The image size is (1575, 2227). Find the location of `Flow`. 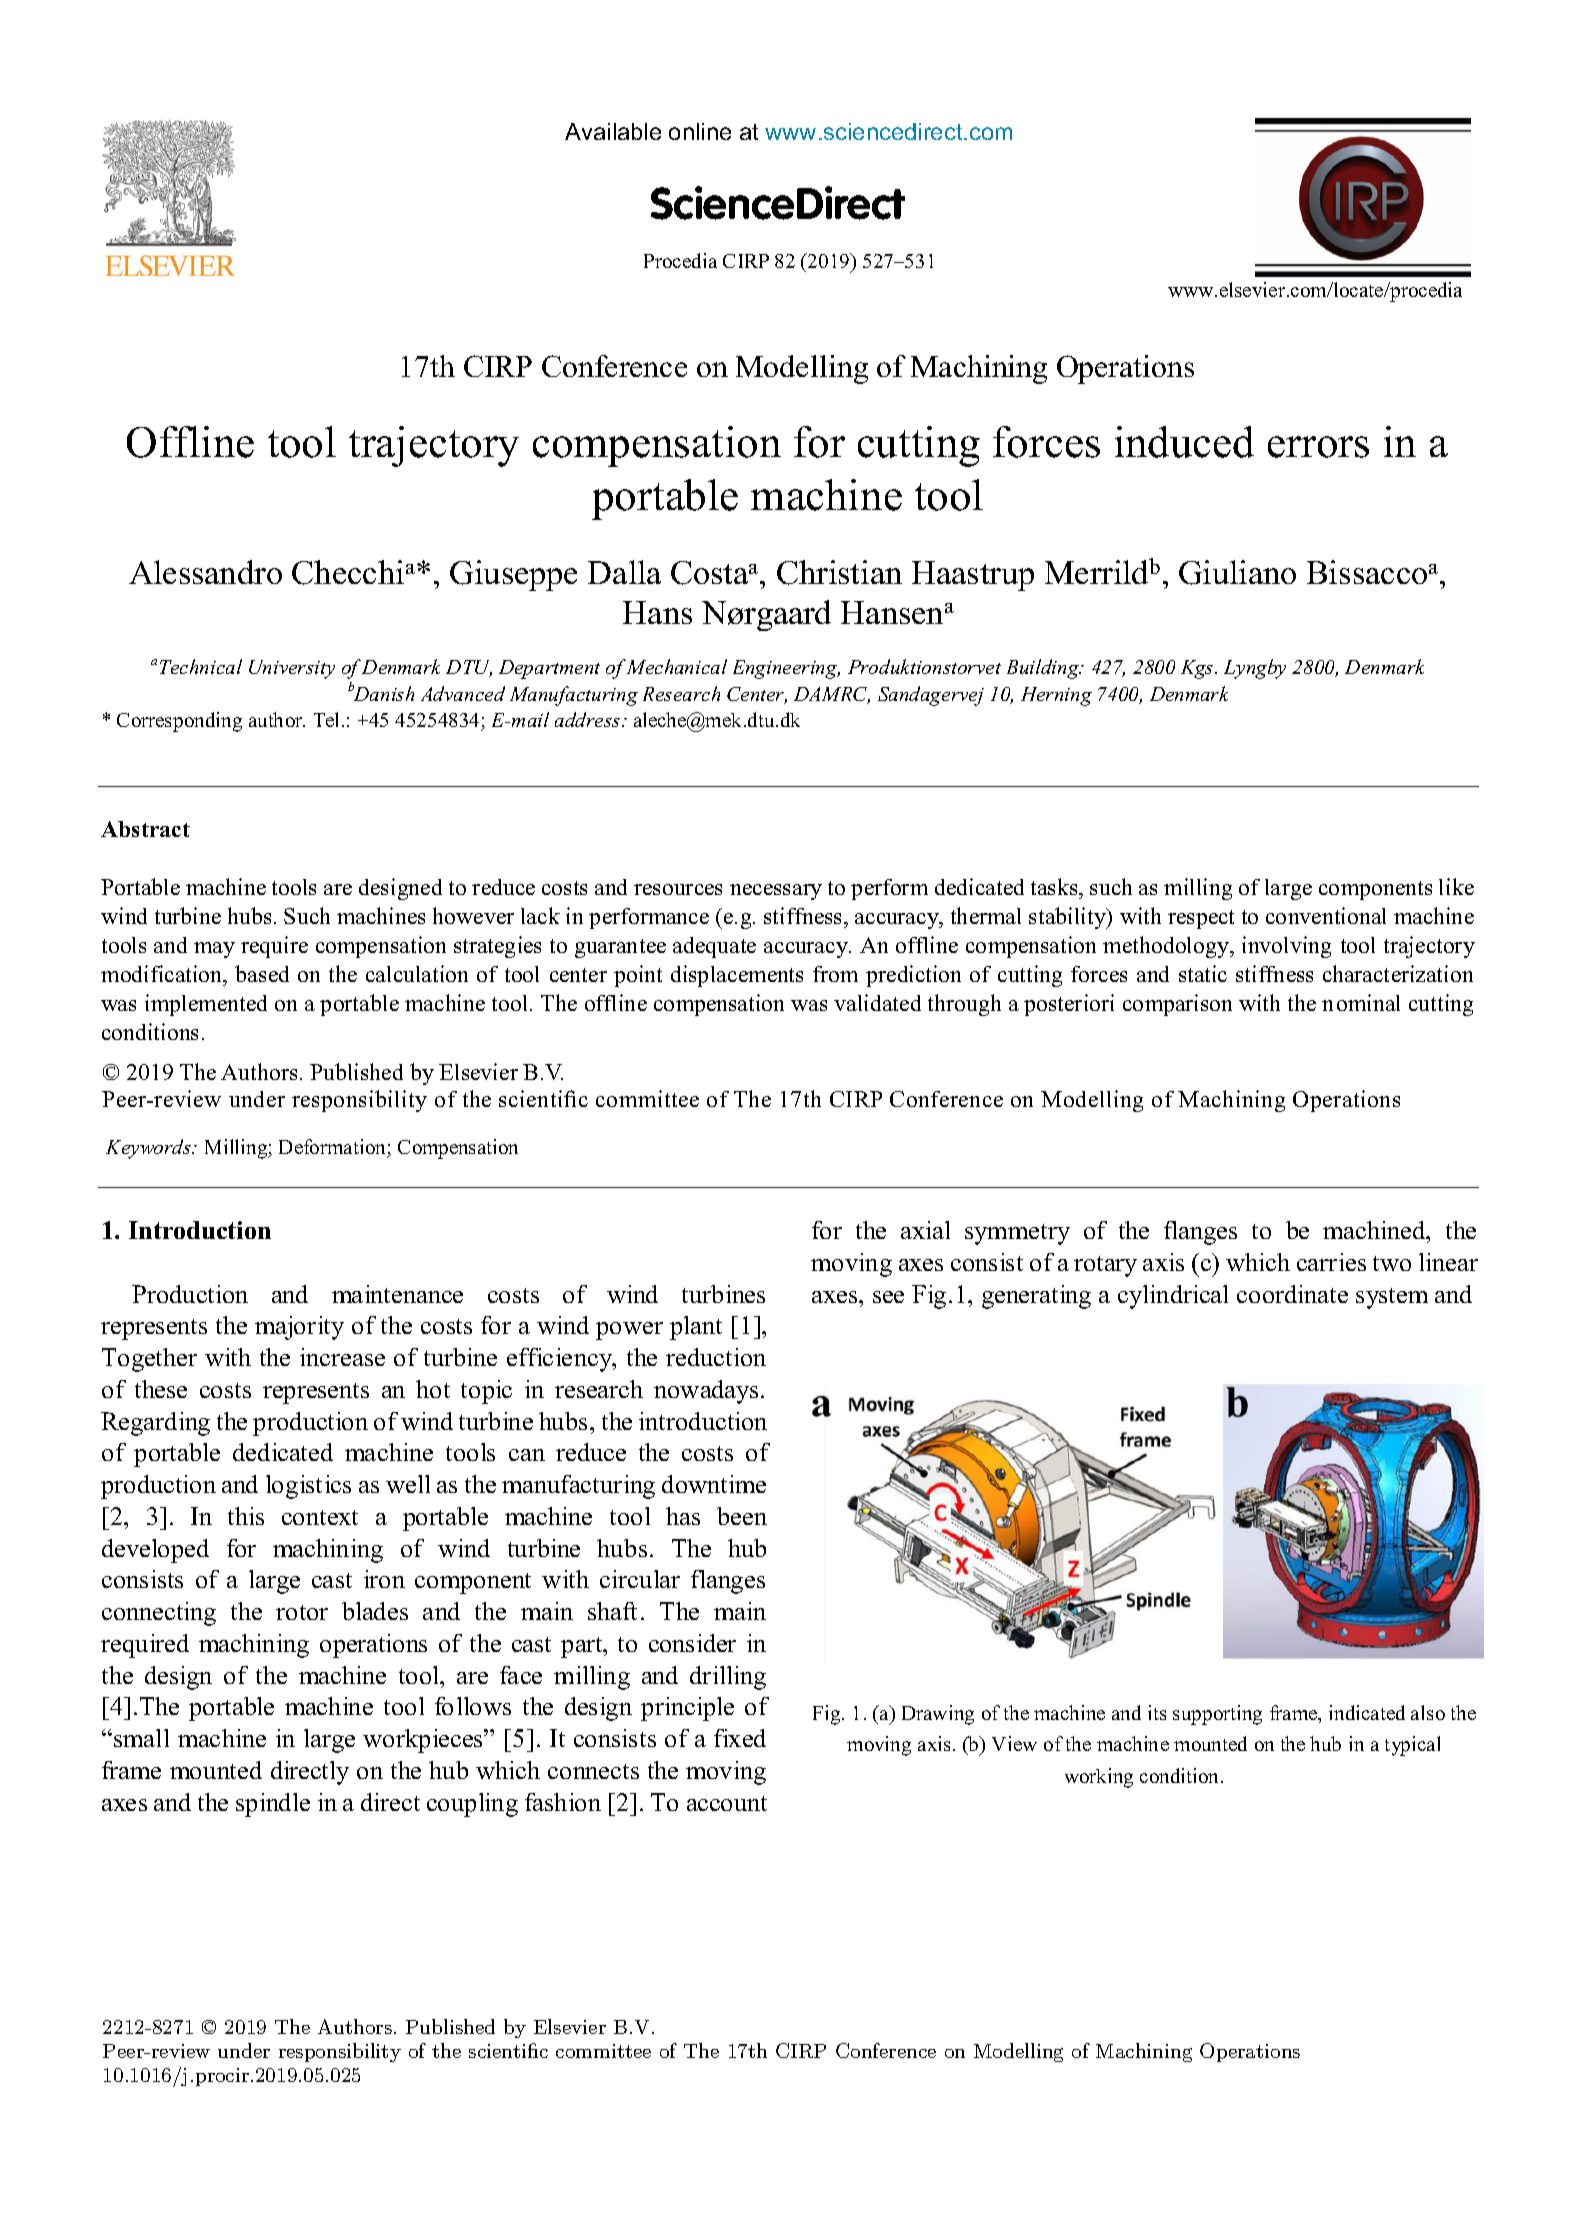

Flow is located at coordinates (465, 1150).
